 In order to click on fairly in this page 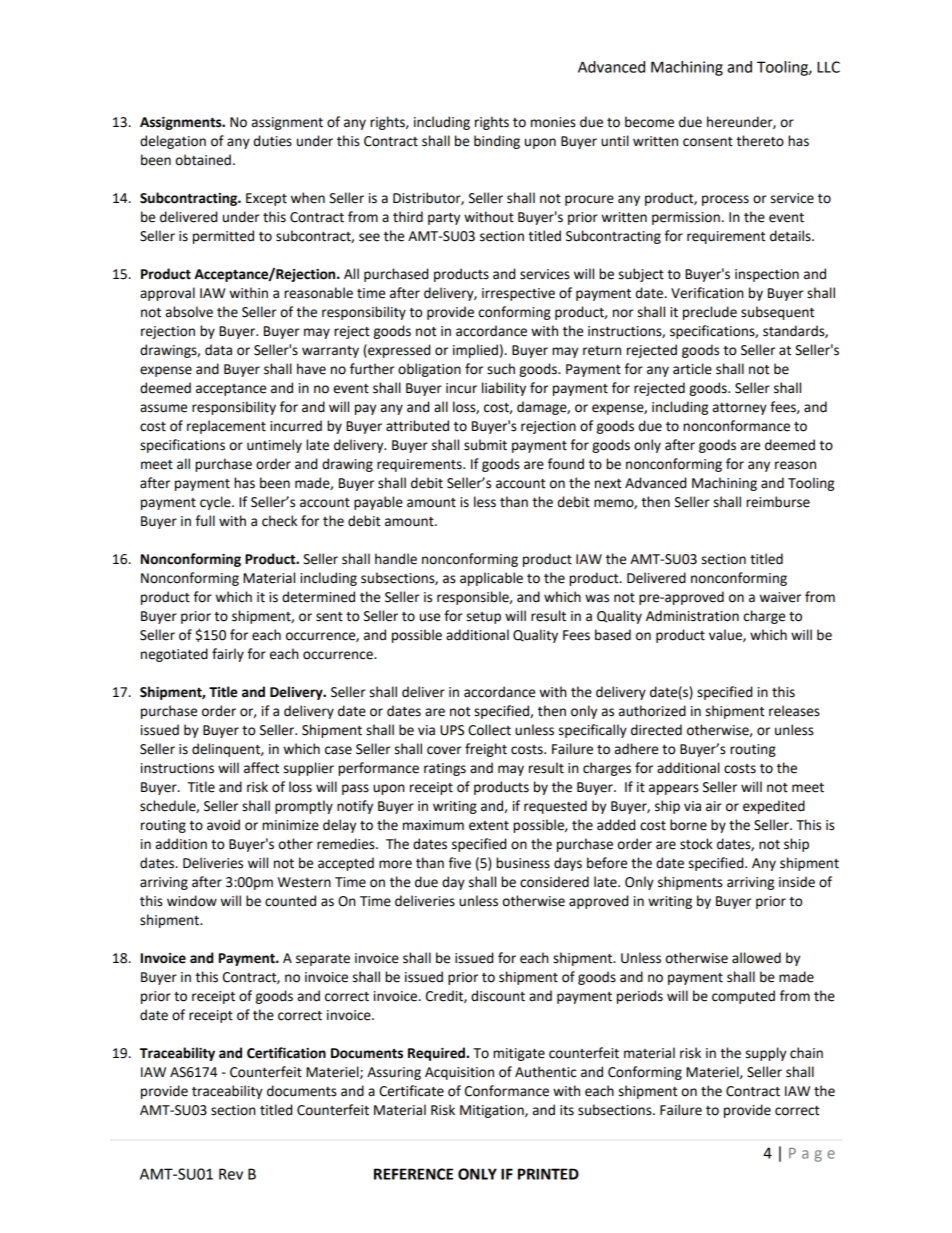, I will do `click(228, 655)`.
